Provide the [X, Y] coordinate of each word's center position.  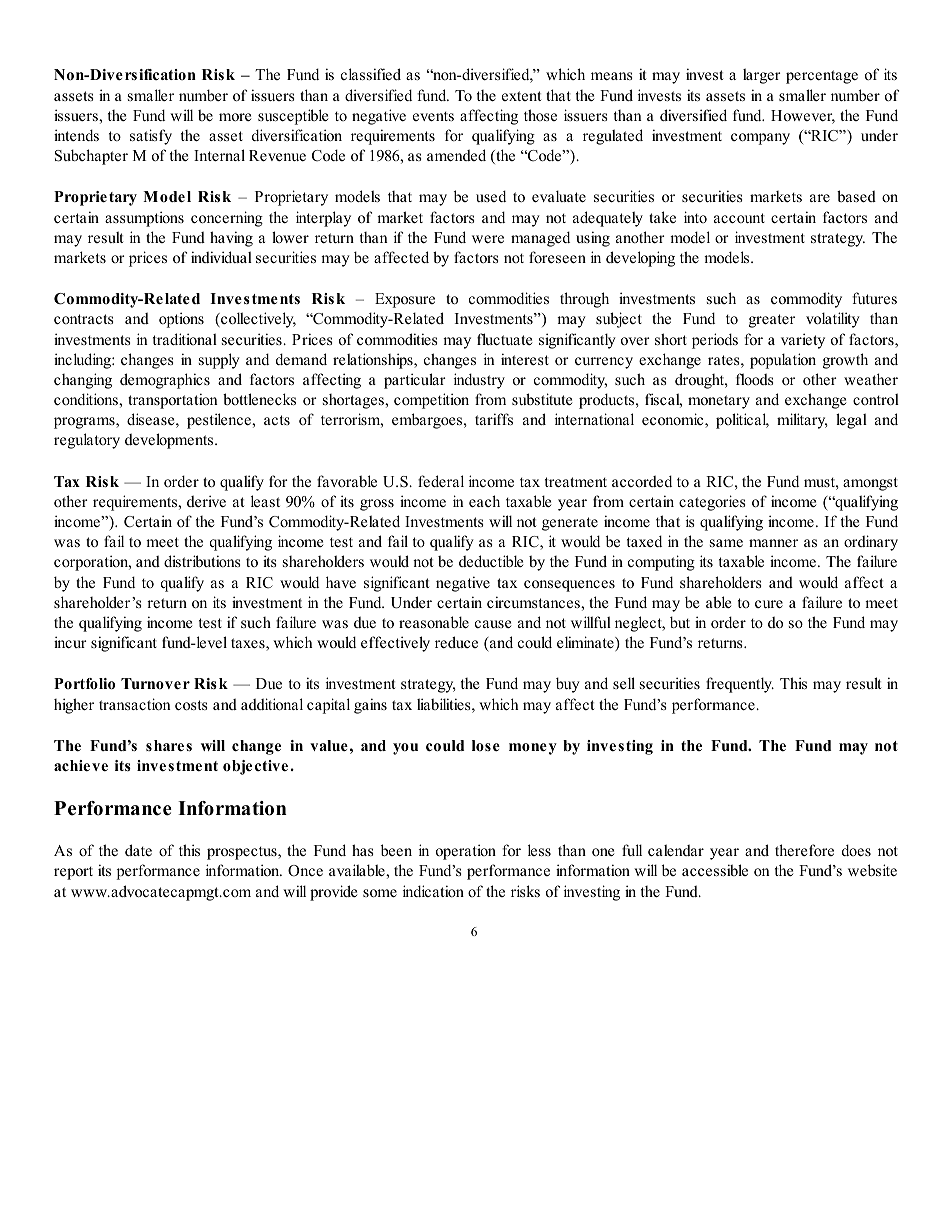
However [803, 117]
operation [466, 852]
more [235, 117]
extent [521, 96]
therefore [804, 850]
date [138, 850]
